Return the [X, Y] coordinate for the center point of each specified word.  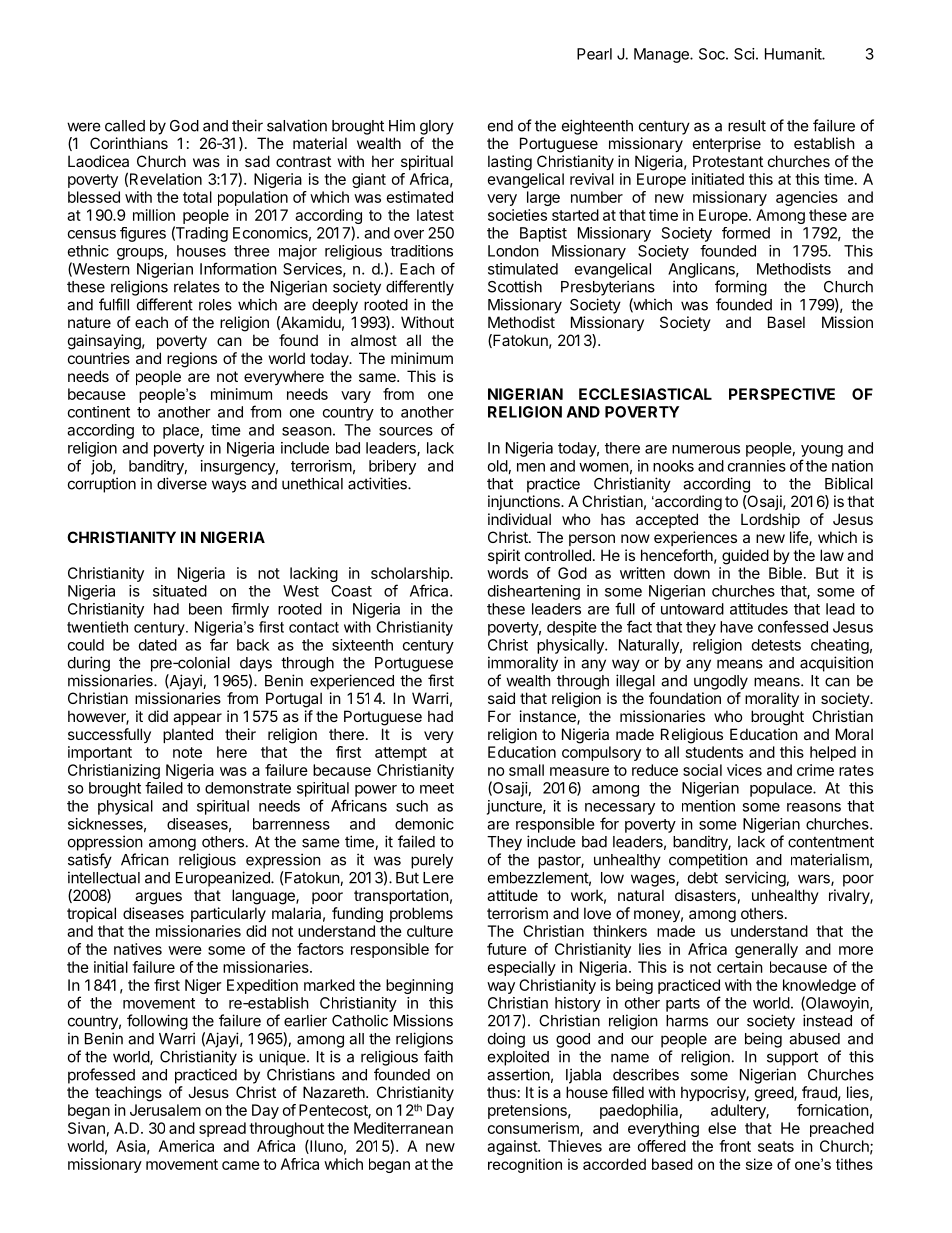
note [187, 752]
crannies [757, 466]
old [498, 466]
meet [437, 788]
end [500, 126]
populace [782, 789]
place [182, 431]
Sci [744, 54]
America [186, 1146]
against [513, 1147]
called [125, 126]
